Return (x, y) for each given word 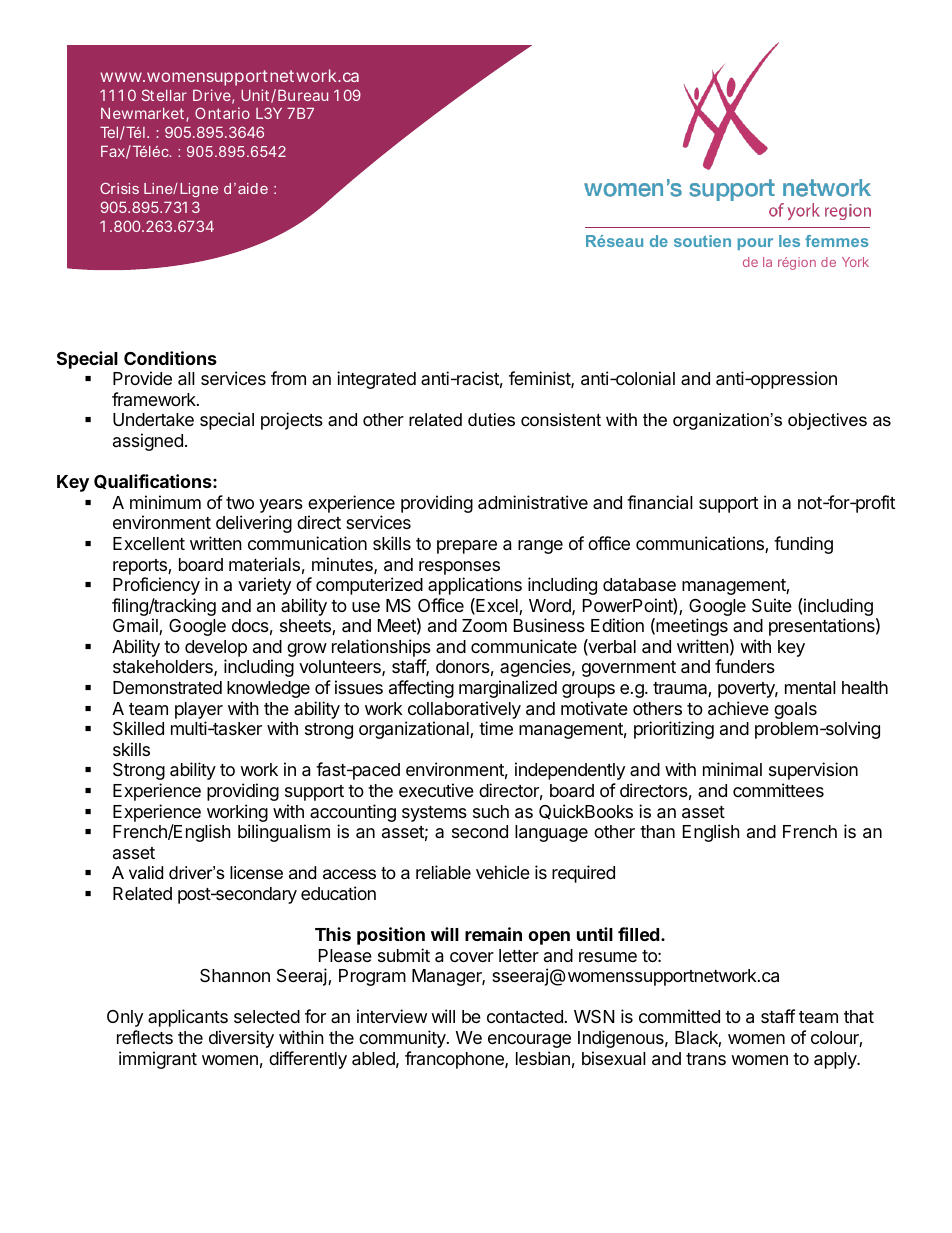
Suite (772, 605)
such (491, 811)
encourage (529, 1041)
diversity (241, 1039)
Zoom (484, 625)
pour (755, 244)
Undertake (153, 420)
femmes (837, 241)
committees (778, 790)
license (256, 873)
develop (216, 650)
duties (491, 420)
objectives (827, 421)
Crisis (119, 188)
